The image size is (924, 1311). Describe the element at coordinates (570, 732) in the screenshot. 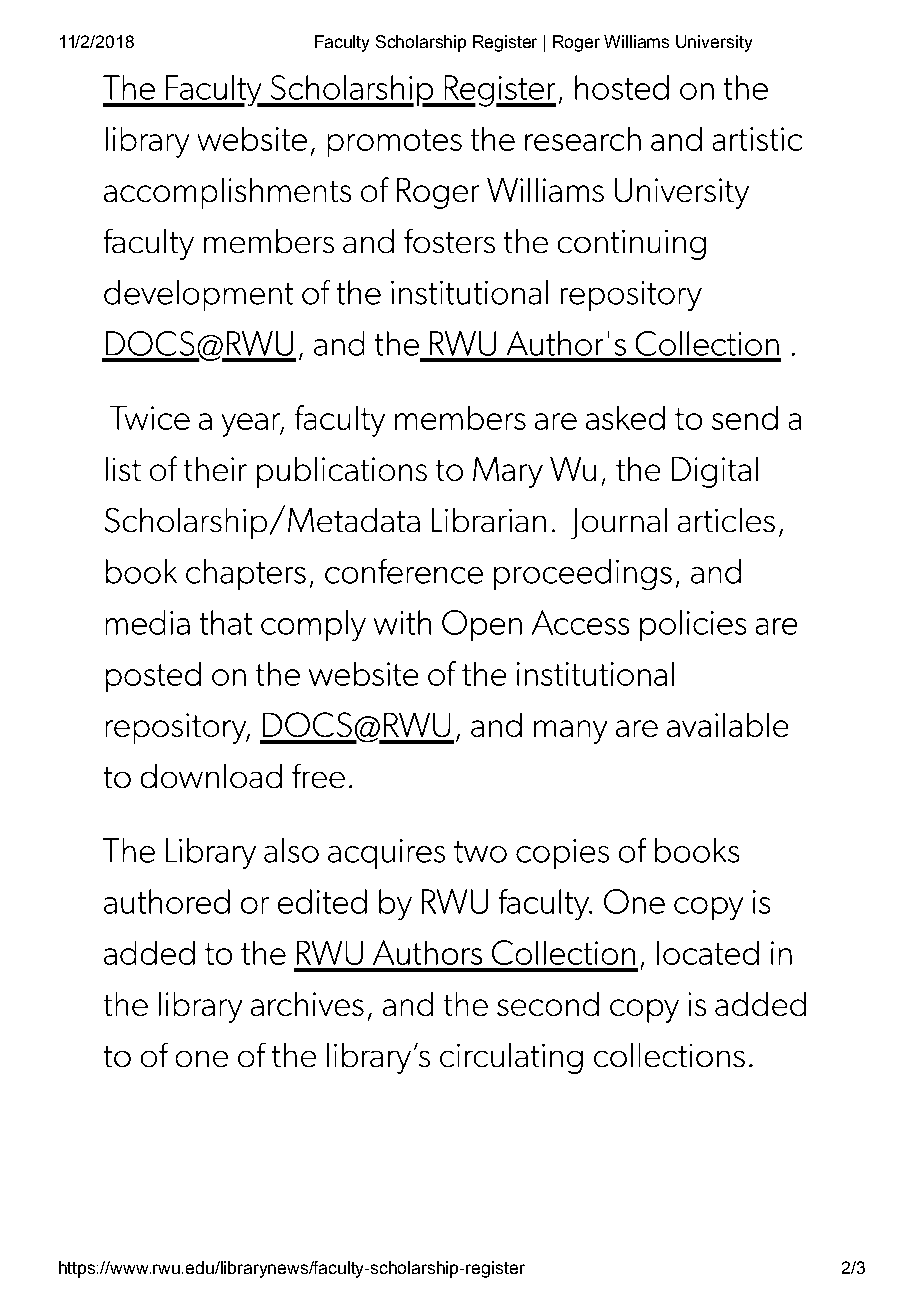

I see `many` at that location.
